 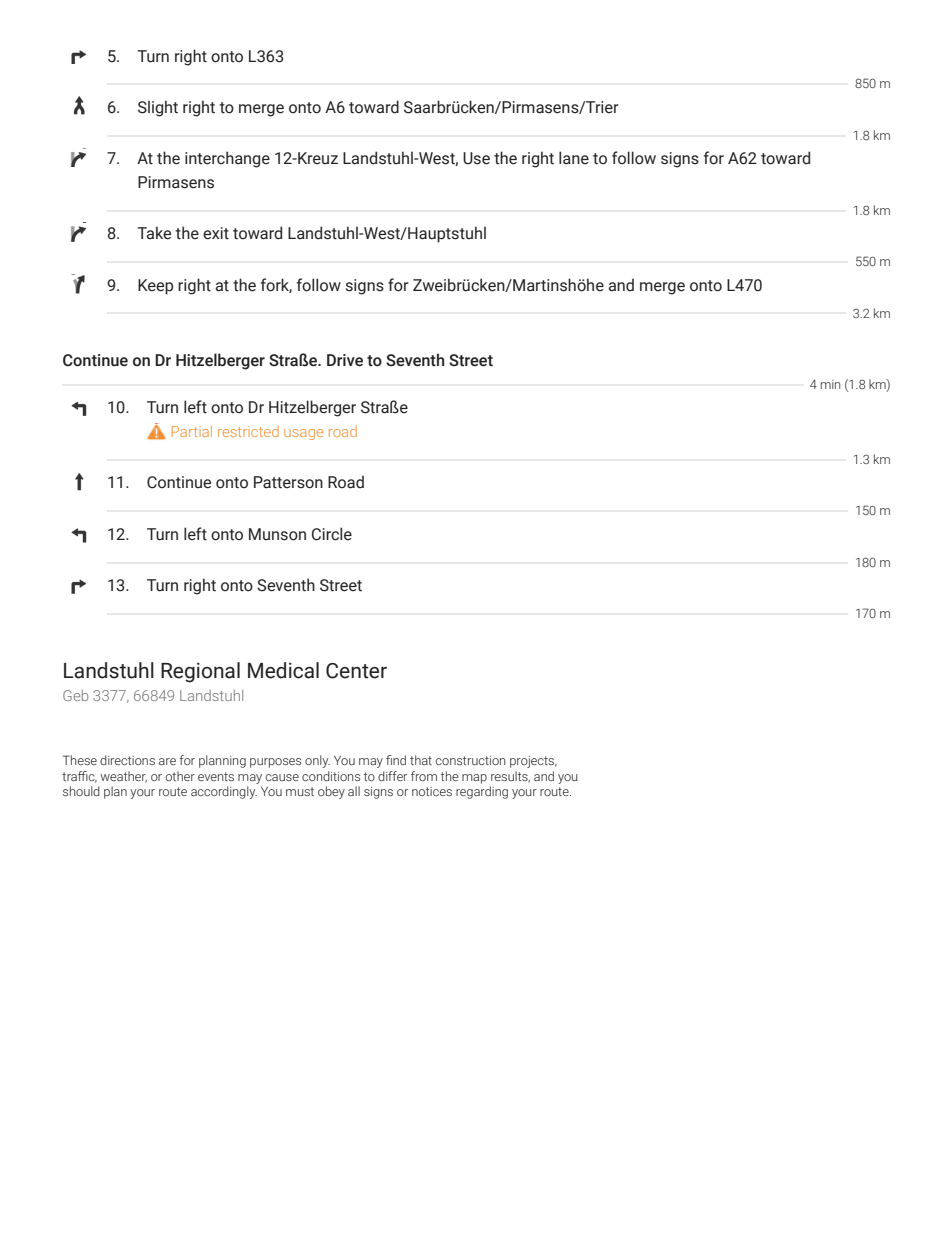 What do you see at coordinates (227, 159) in the screenshot?
I see `interchange` at bounding box center [227, 159].
